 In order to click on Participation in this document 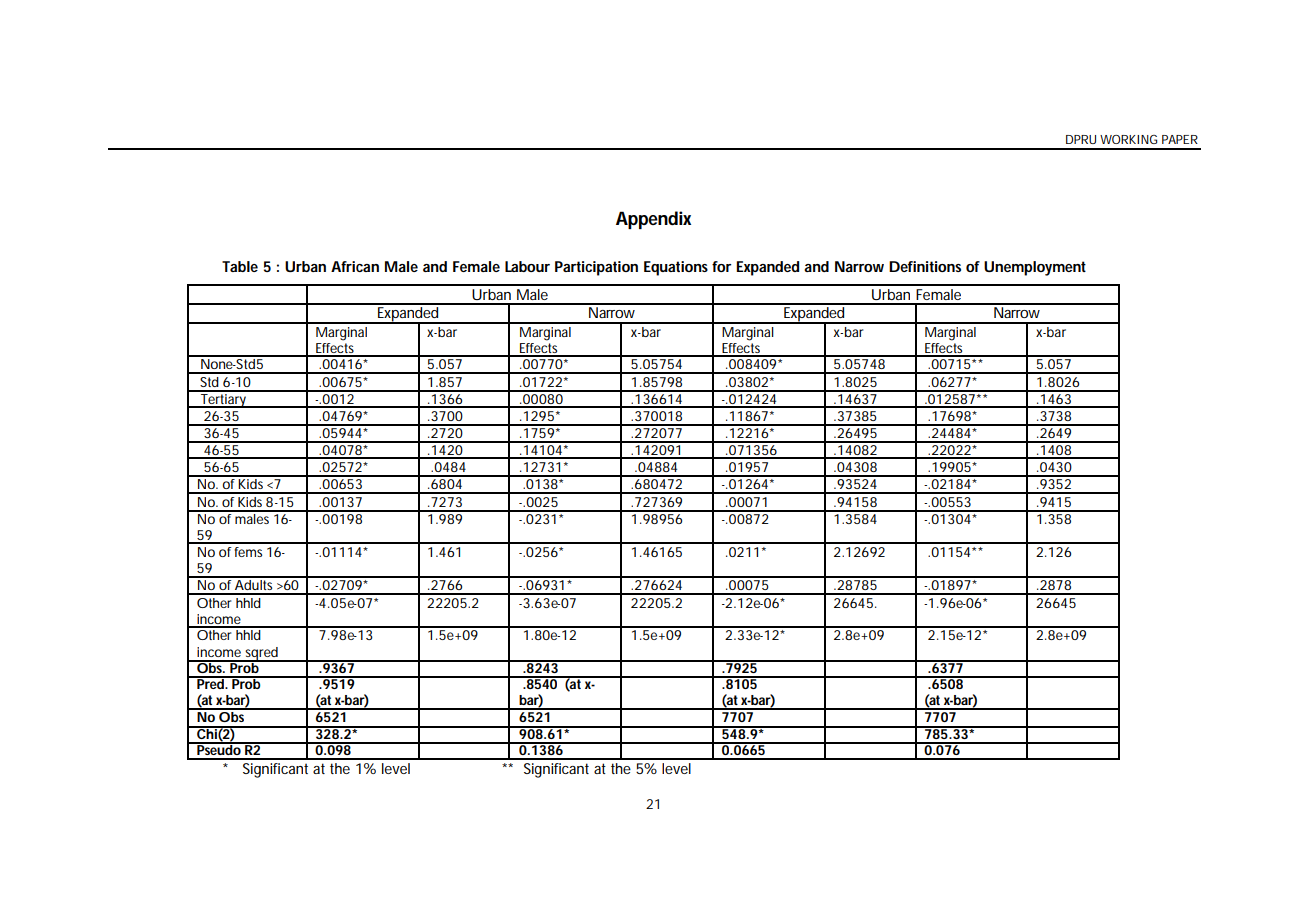, I will do `click(596, 268)`.
